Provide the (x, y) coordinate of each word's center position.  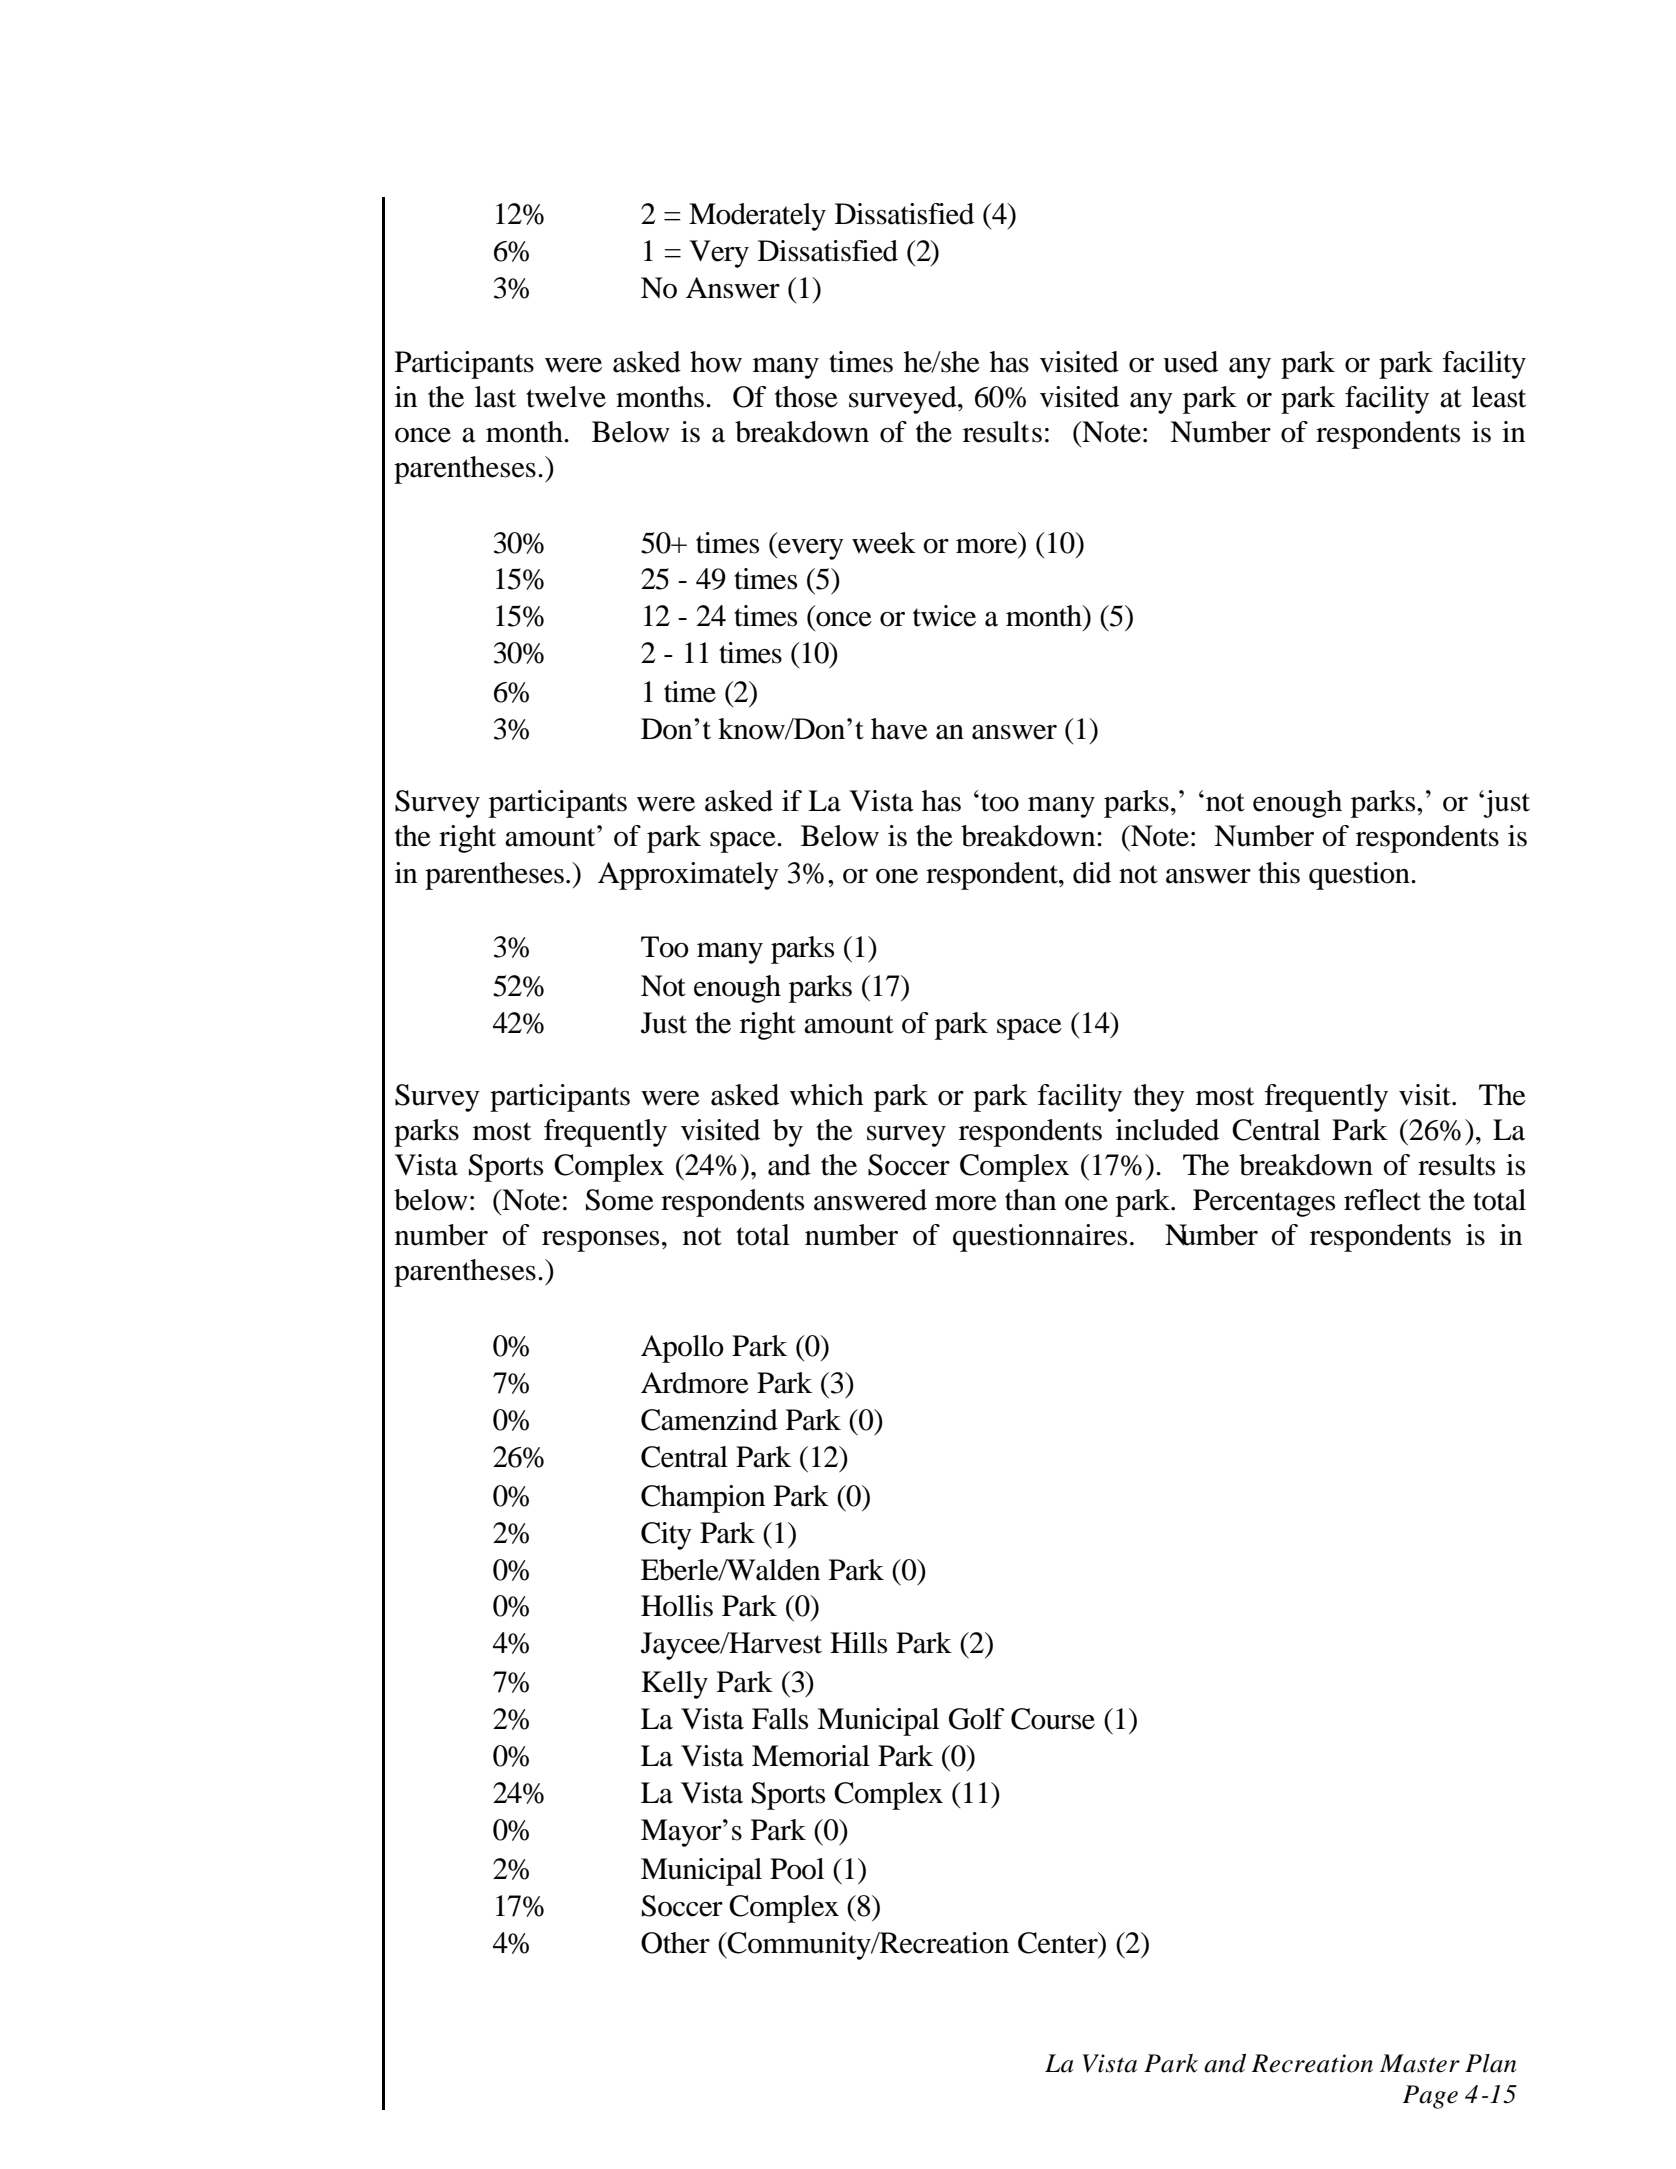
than (1030, 1200)
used (1190, 362)
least (1499, 397)
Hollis (677, 1606)
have (899, 729)
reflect (1382, 1200)
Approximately (688, 876)
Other (675, 1943)
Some (620, 1200)
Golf (976, 1719)
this (1279, 873)
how (716, 362)
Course (1053, 1719)
